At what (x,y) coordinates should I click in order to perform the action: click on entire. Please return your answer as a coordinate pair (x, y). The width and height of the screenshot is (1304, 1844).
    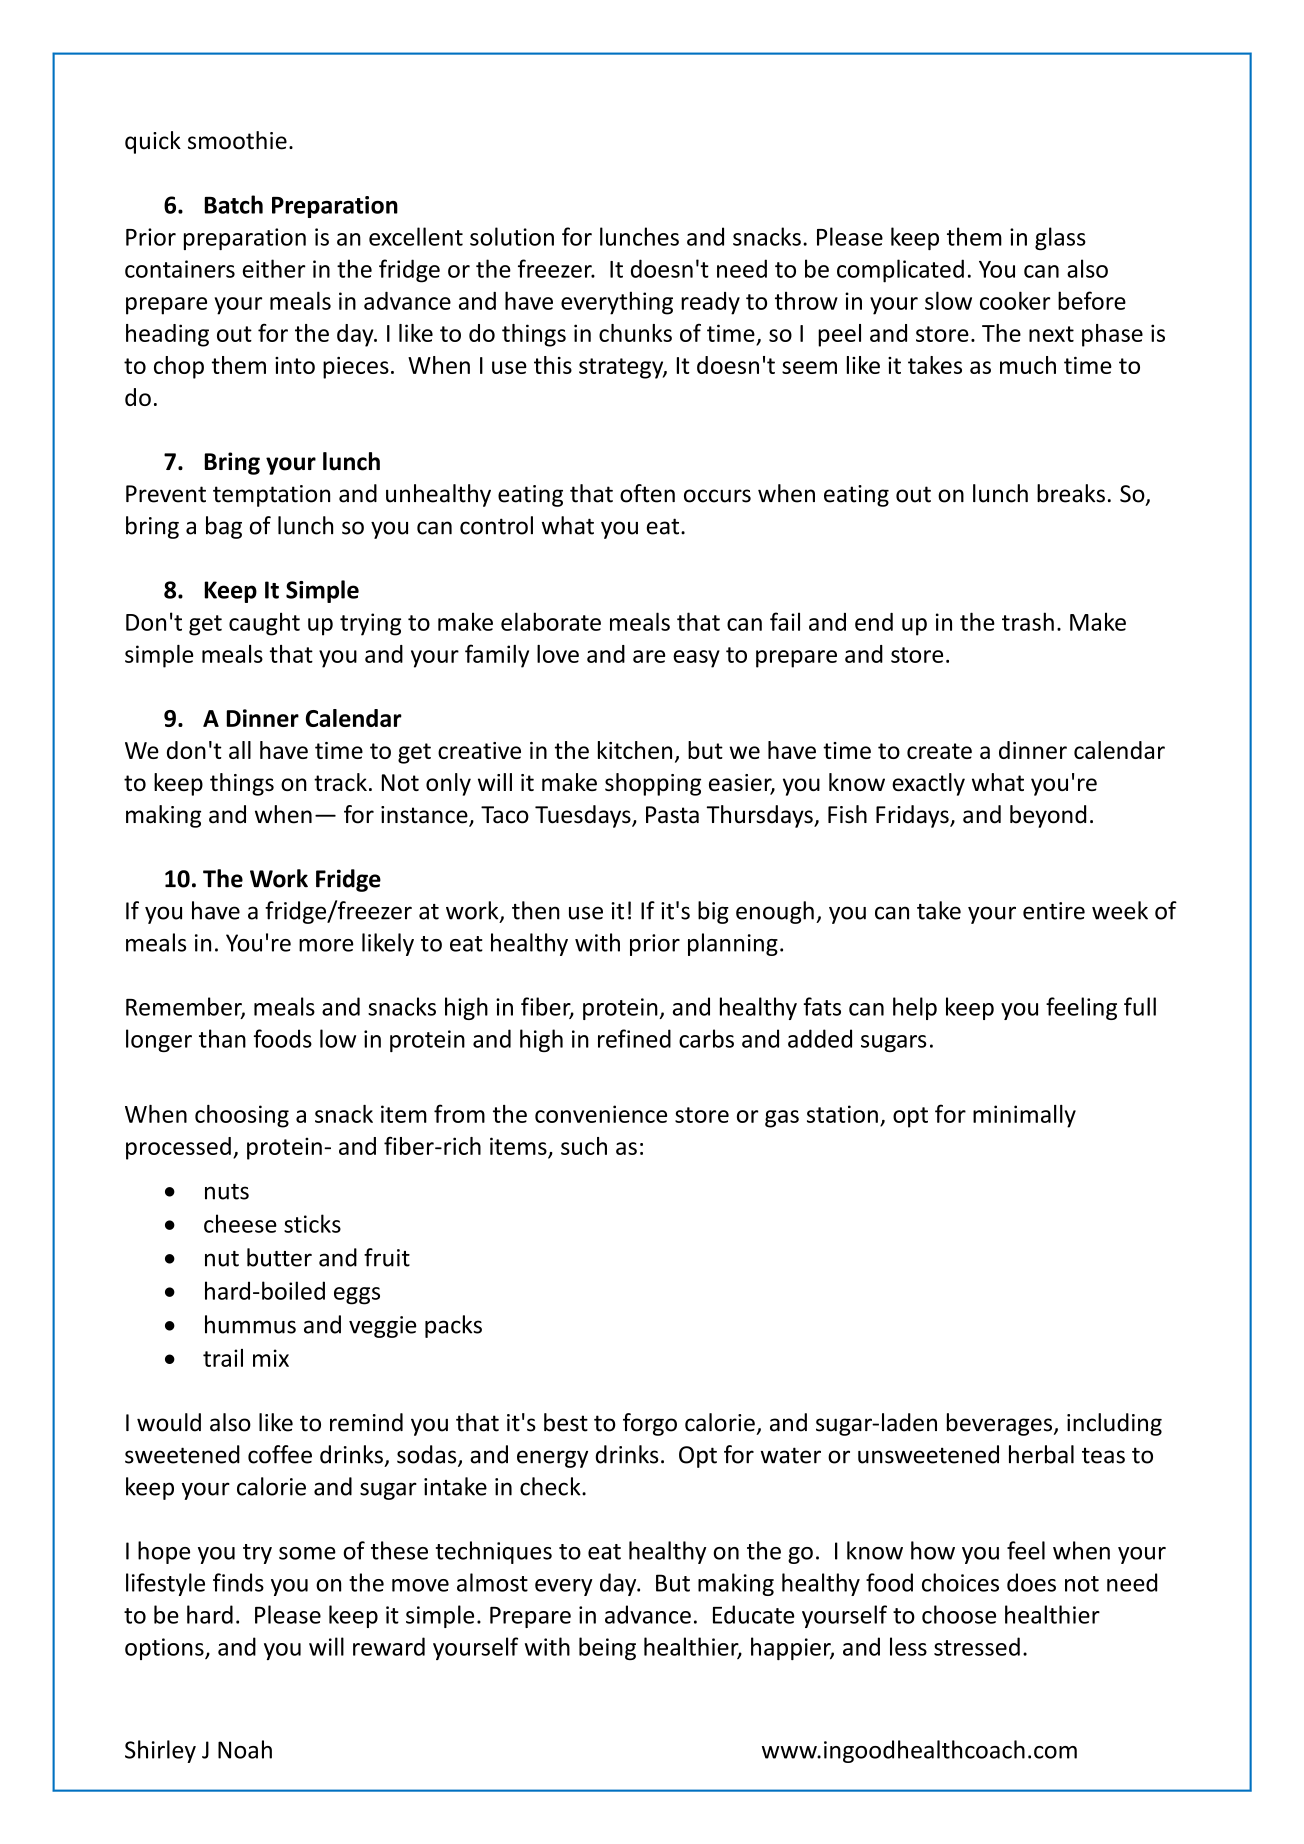
    Looking at the image, I should click on (1054, 911).
